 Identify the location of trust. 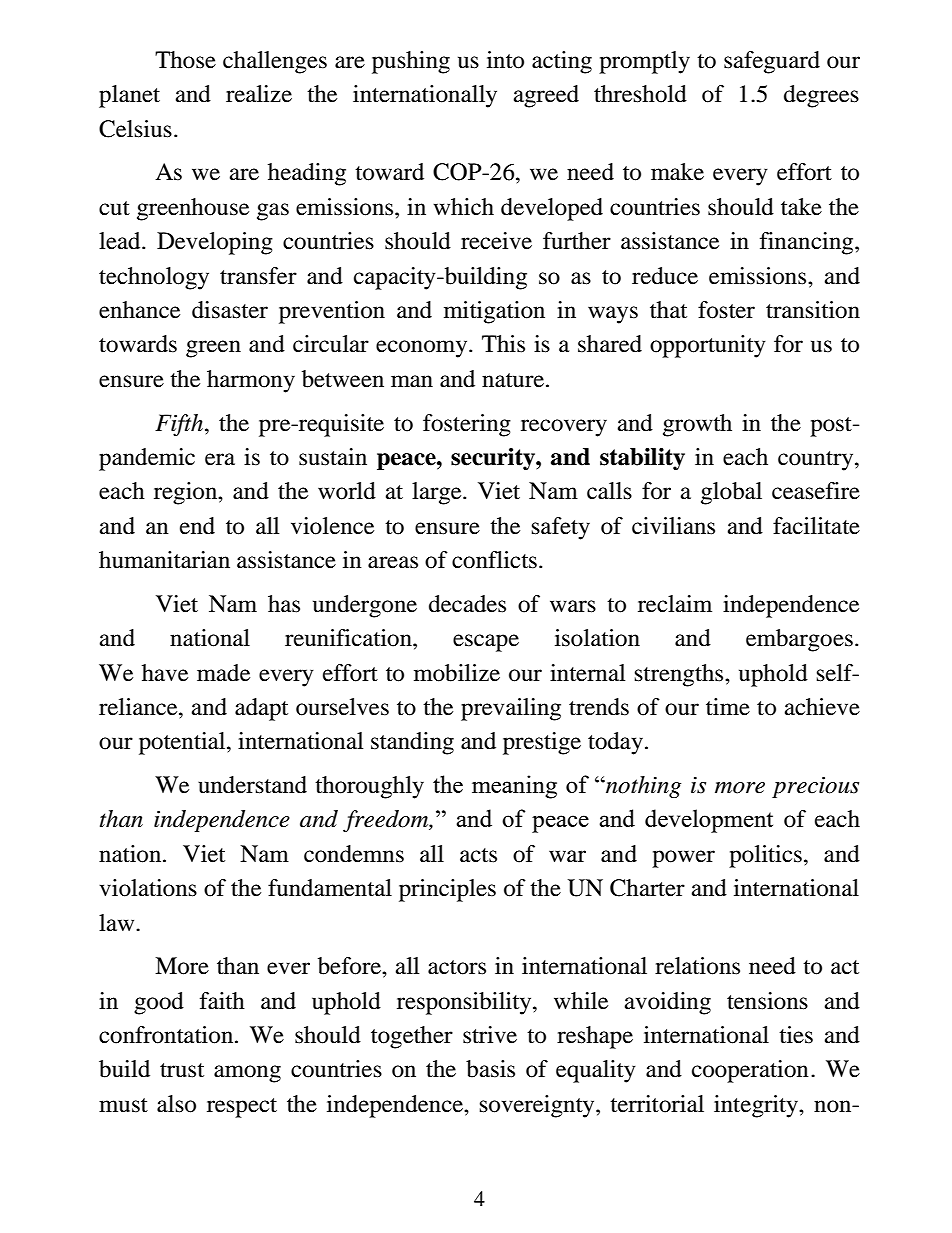
(182, 1070).
